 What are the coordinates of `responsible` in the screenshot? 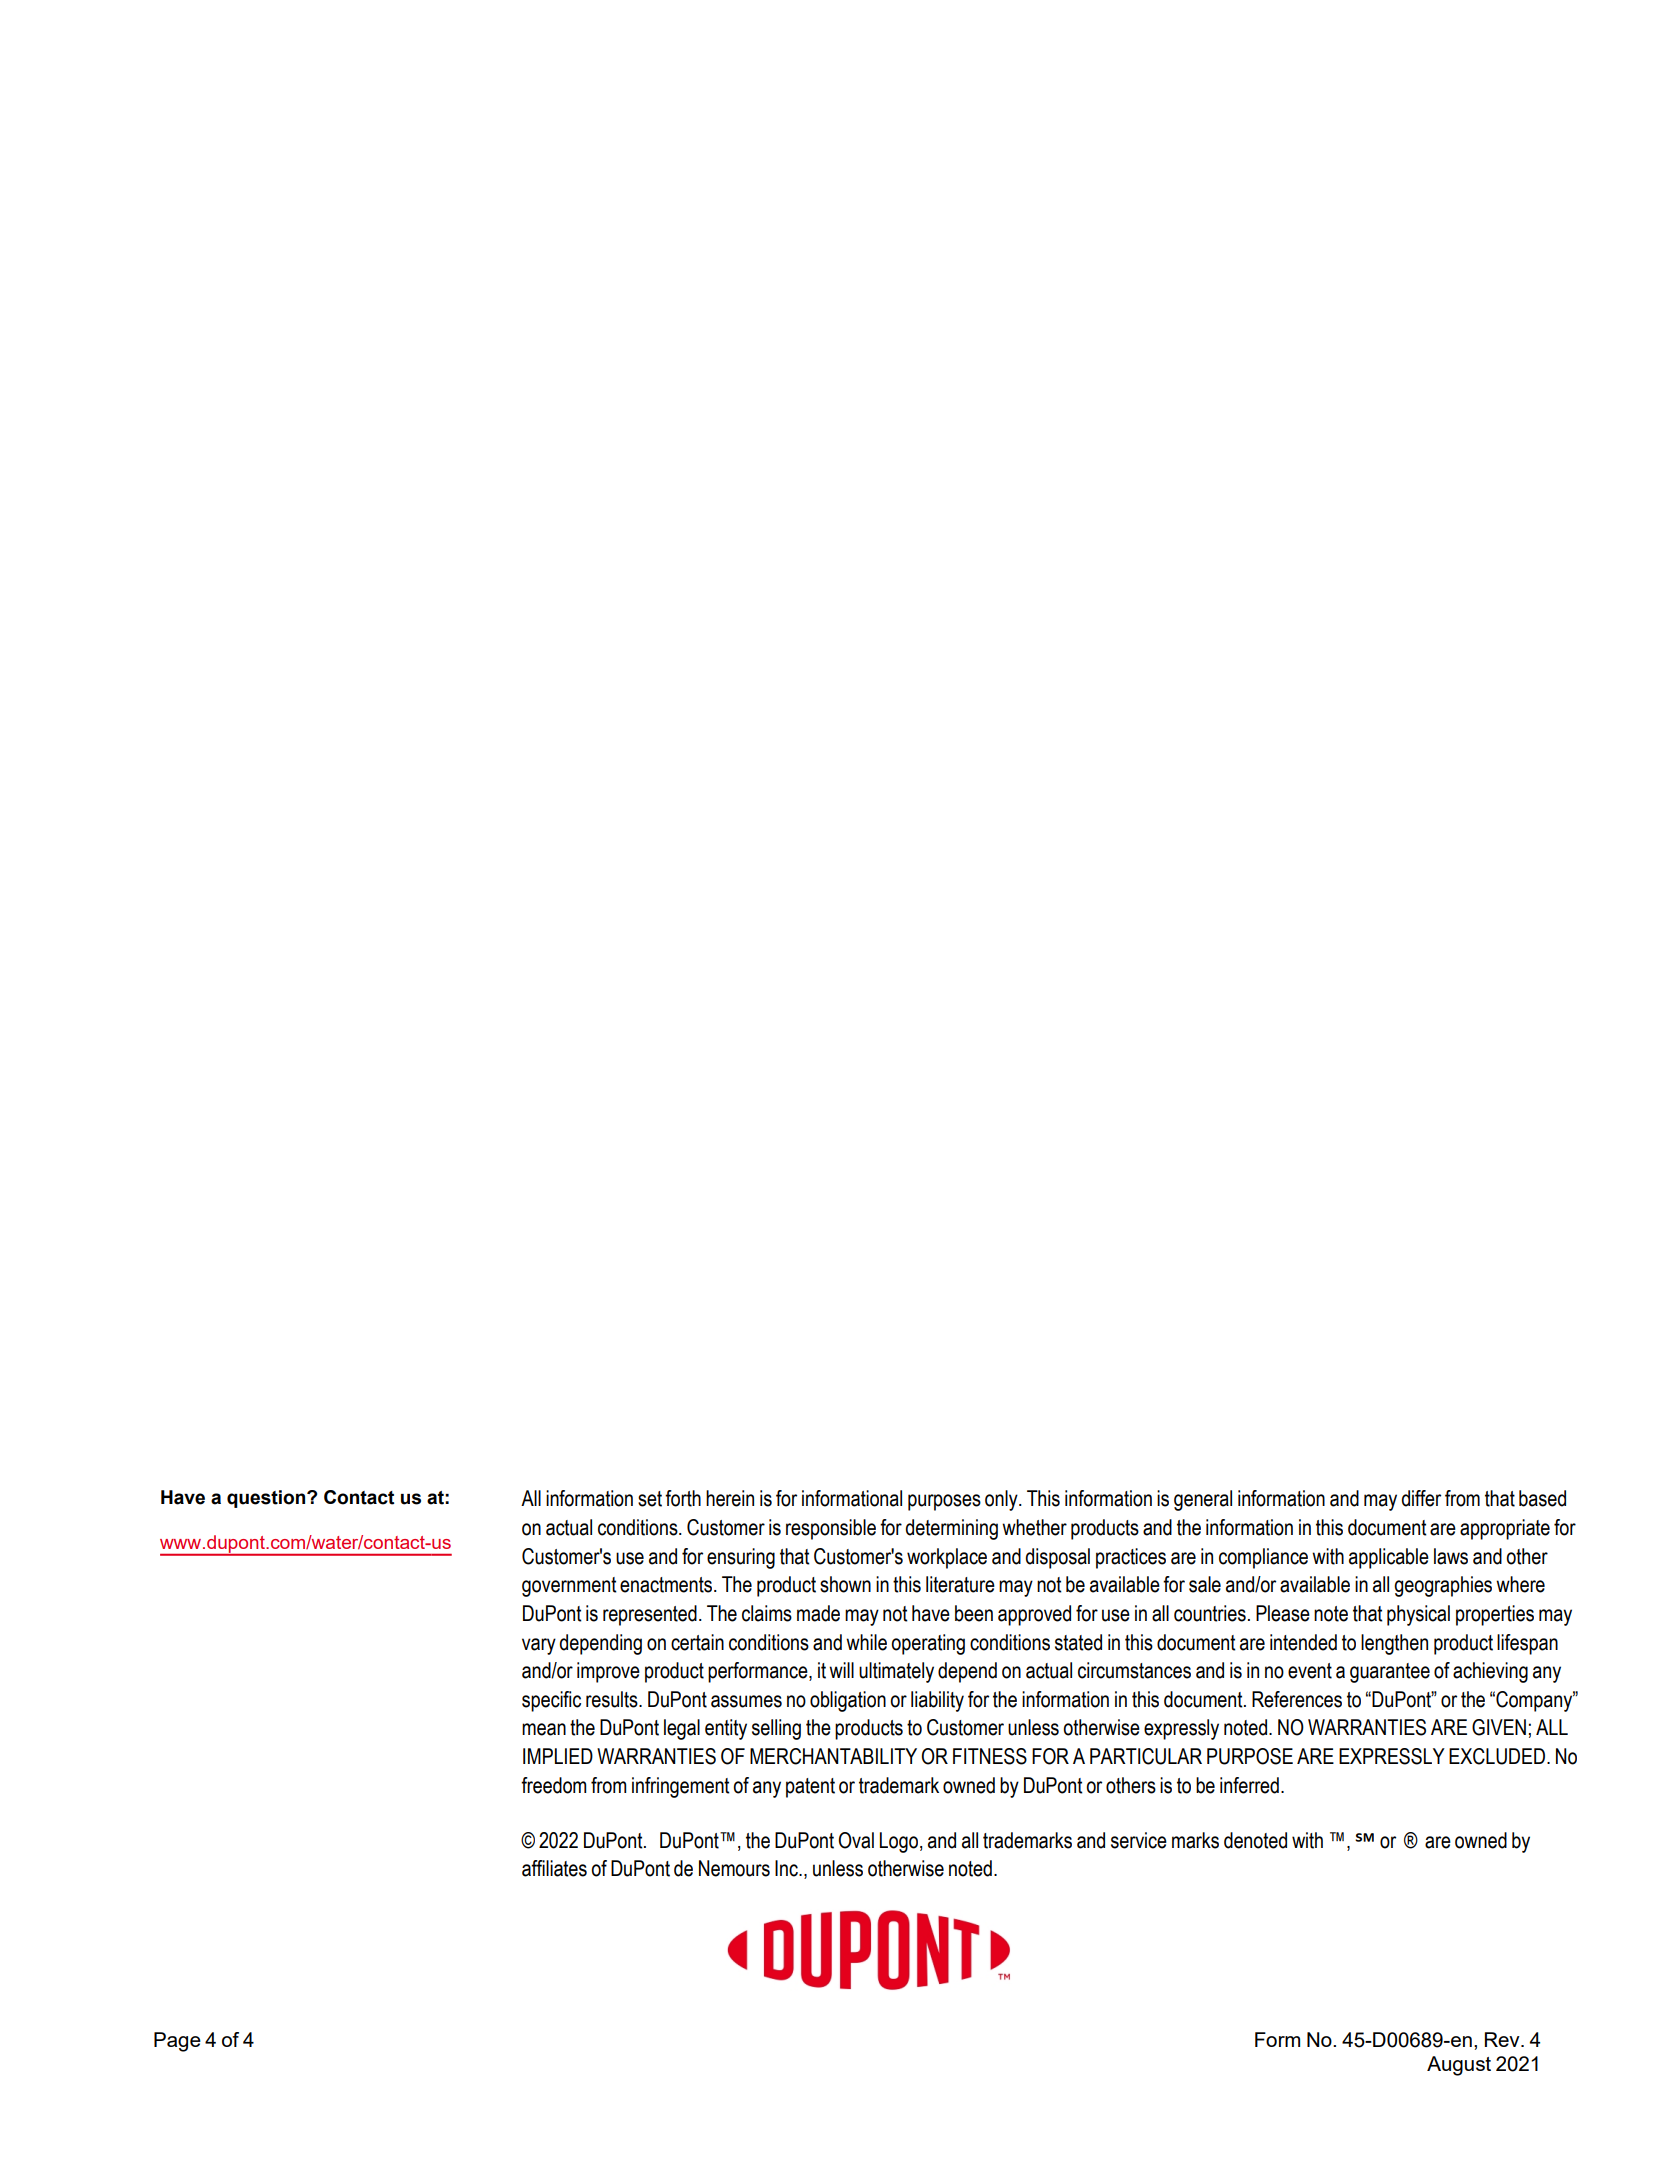 It's located at (831, 1529).
